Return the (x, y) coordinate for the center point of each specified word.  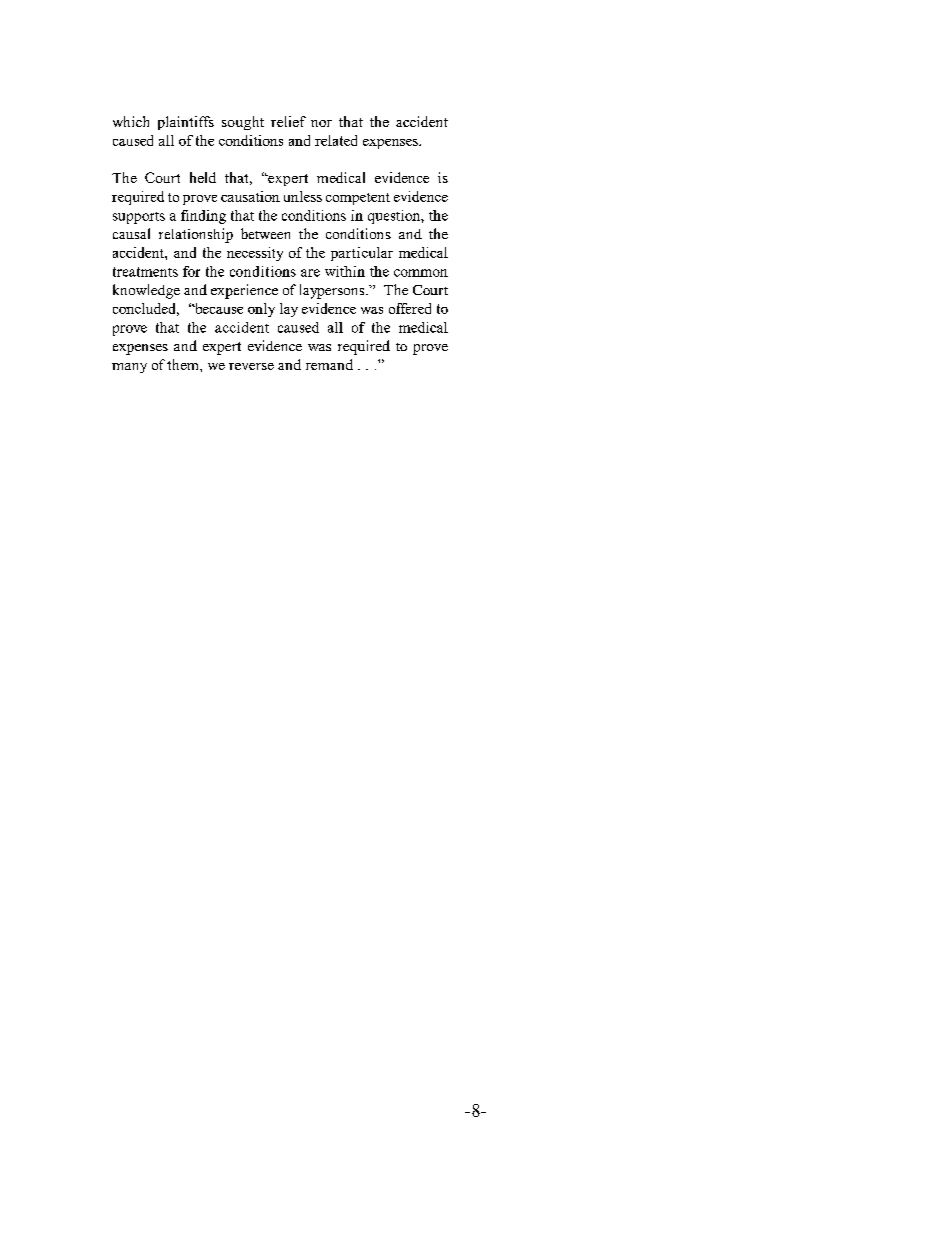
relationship (196, 235)
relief (288, 121)
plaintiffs (186, 123)
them (184, 364)
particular (362, 254)
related (336, 140)
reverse (251, 366)
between (265, 233)
